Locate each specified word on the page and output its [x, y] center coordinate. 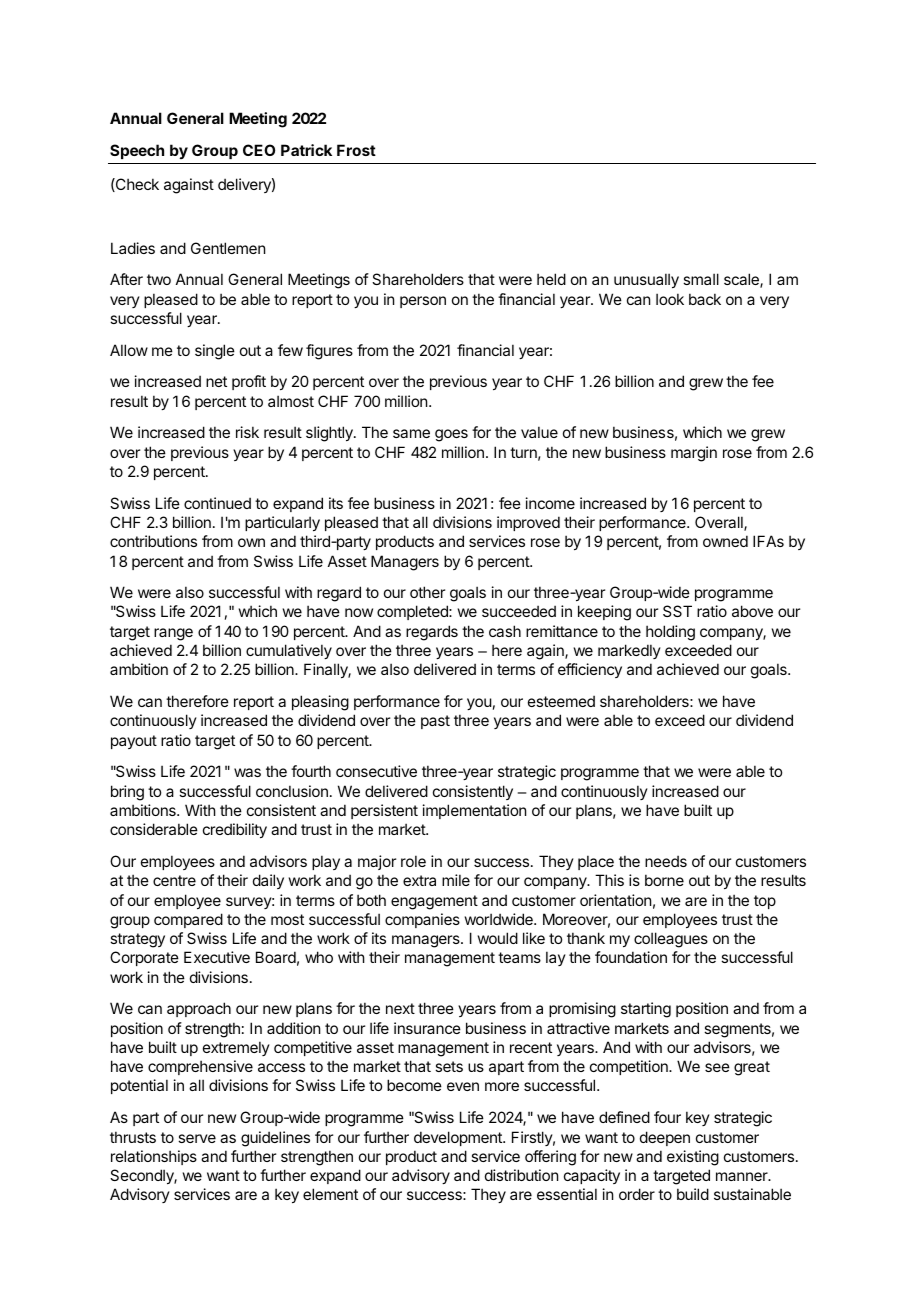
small [701, 279]
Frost [356, 150]
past [435, 722]
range [173, 634]
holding [670, 633]
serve [197, 1138]
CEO [259, 150]
